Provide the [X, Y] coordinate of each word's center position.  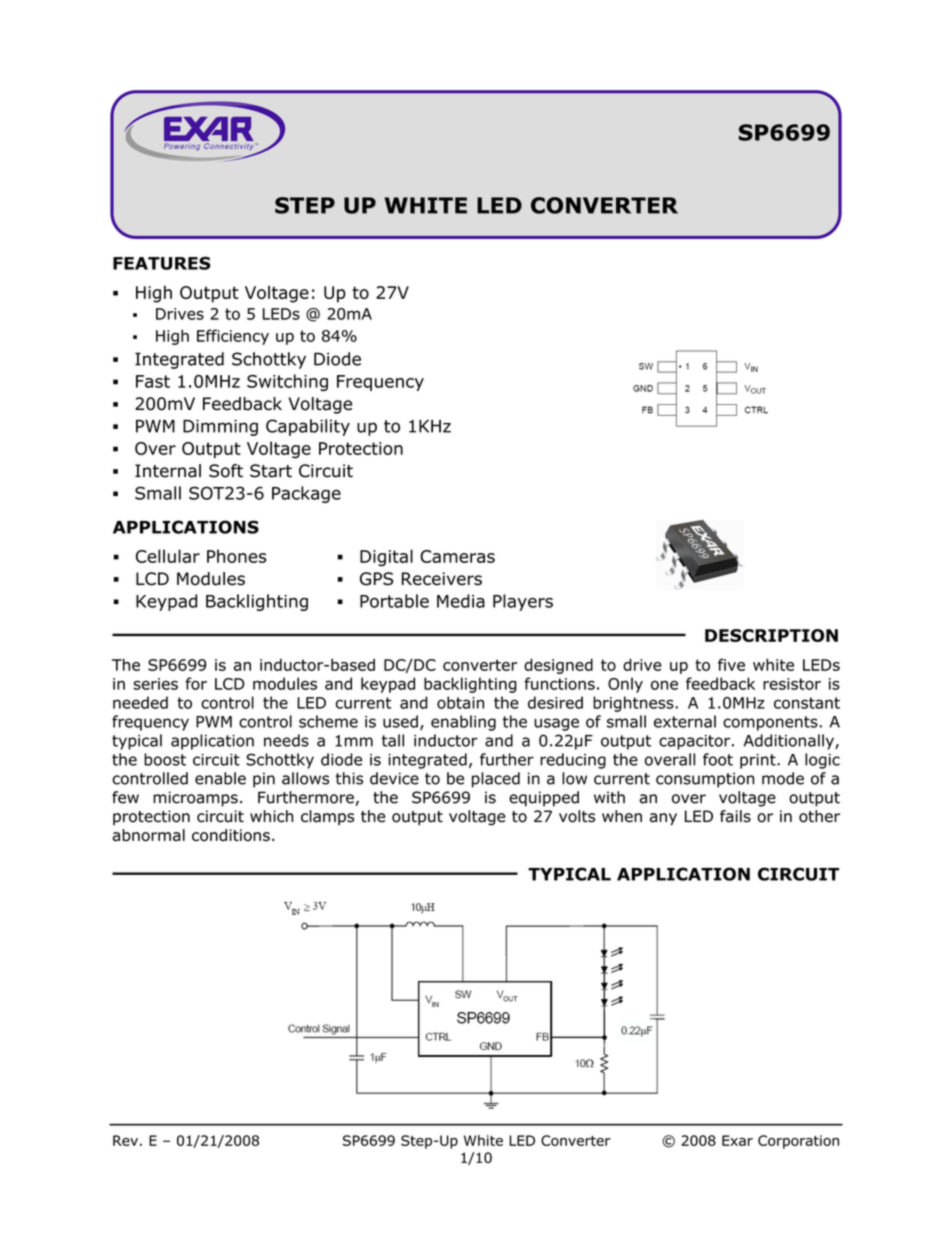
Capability [308, 427]
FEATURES [162, 263]
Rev [125, 1140]
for [196, 683]
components [770, 723]
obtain [460, 702]
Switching [287, 382]
